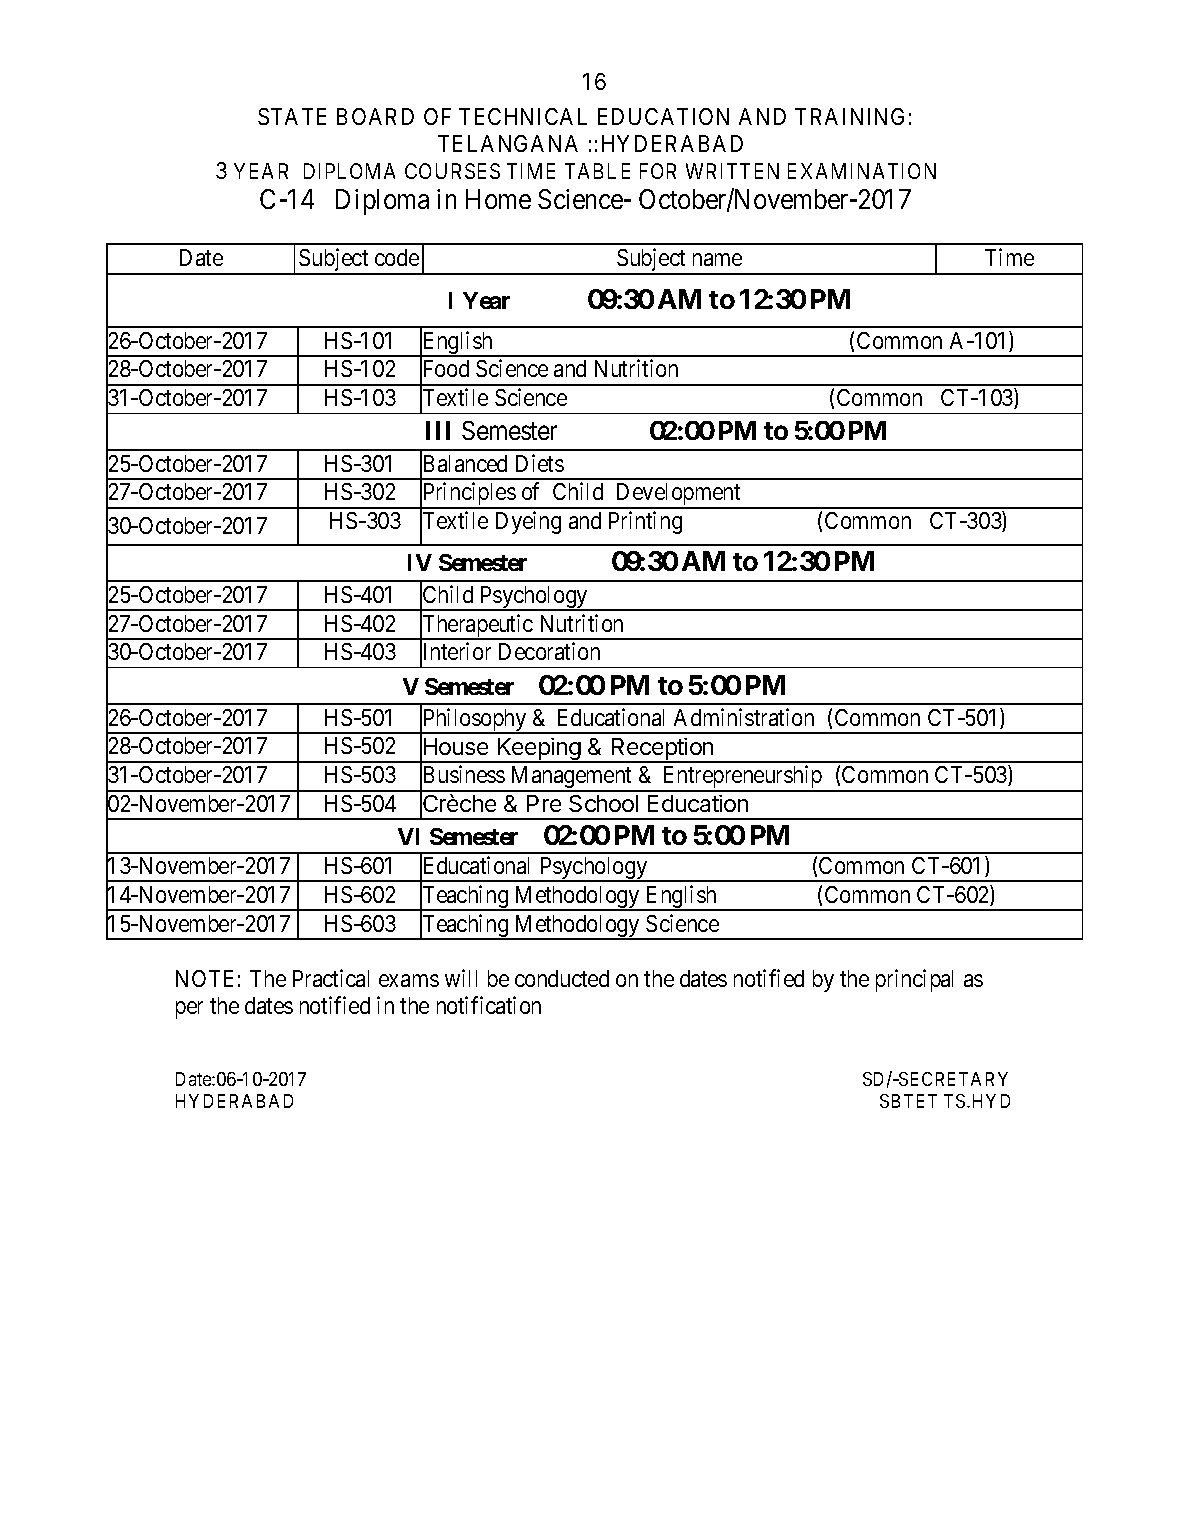 The image size is (1189, 1538). Describe the element at coordinates (744, 717) in the screenshot. I see `Administration` at that location.
